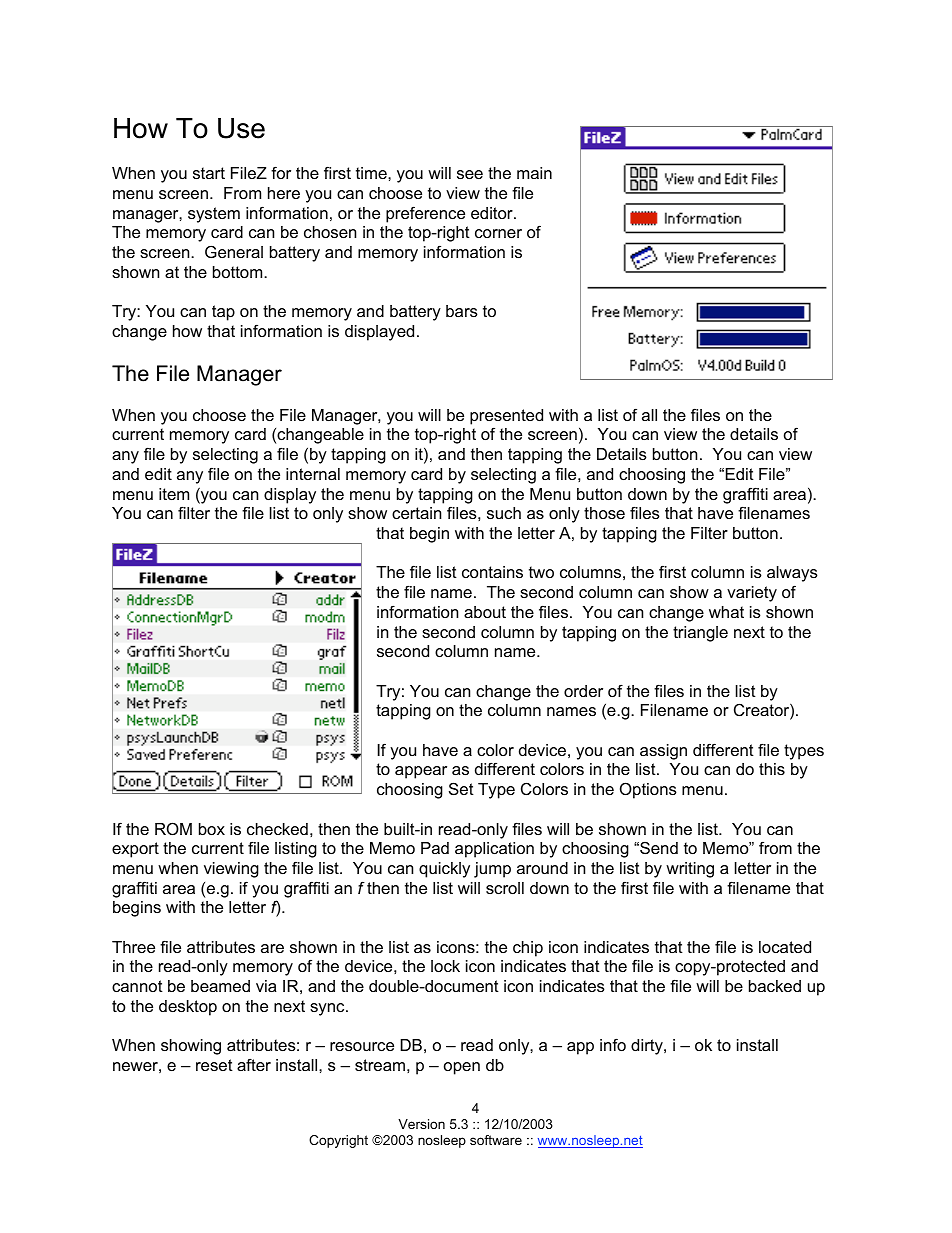  What do you see at coordinates (214, 1065) in the screenshot?
I see `reset` at bounding box center [214, 1065].
